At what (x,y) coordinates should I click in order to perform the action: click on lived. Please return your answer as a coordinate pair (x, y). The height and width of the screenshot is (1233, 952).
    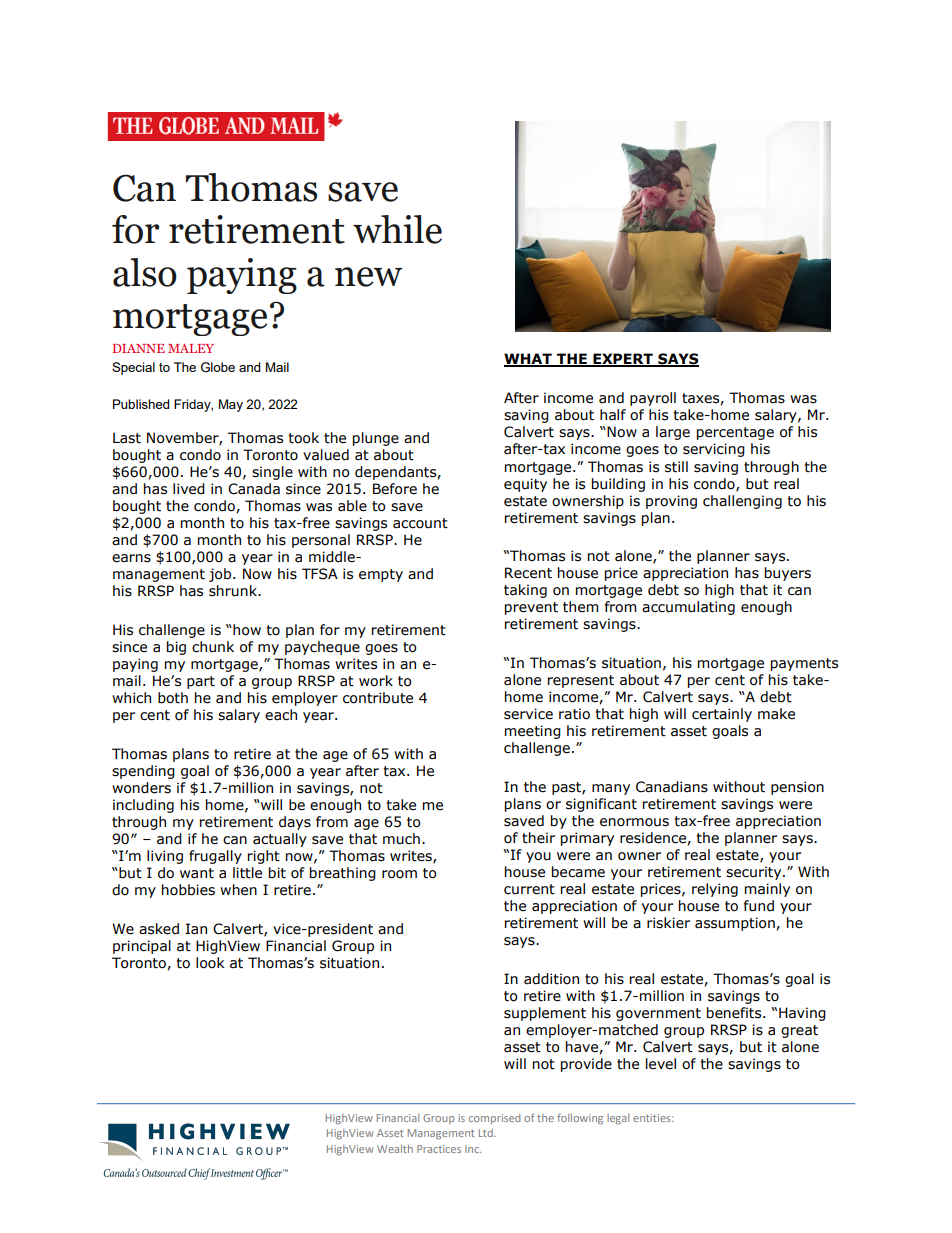
    Looking at the image, I should click on (189, 489).
